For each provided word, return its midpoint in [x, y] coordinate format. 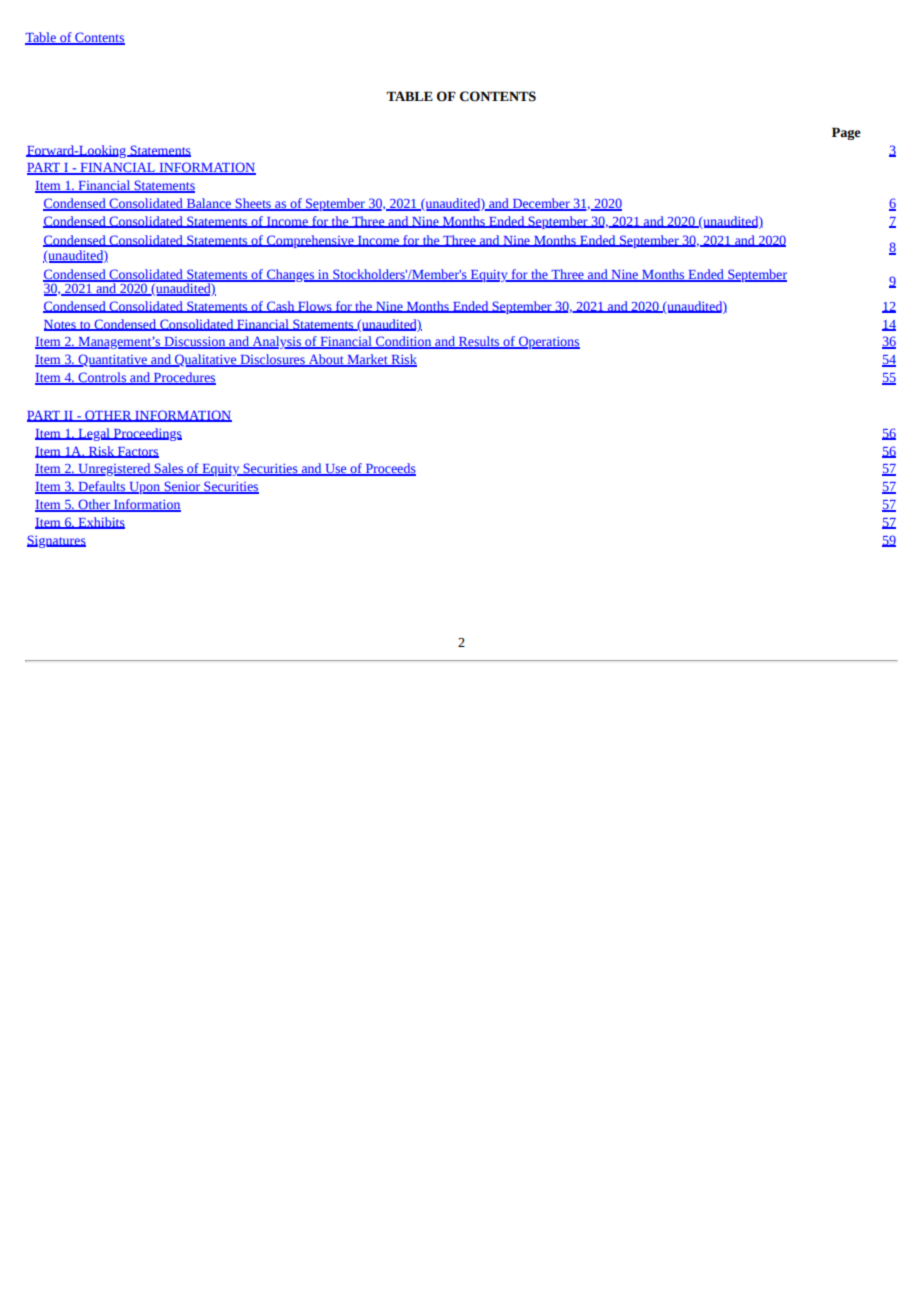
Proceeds [389, 469]
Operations [548, 342]
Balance [208, 204]
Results [479, 342]
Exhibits [100, 523]
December [541, 204]
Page [846, 133]
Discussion [195, 342]
